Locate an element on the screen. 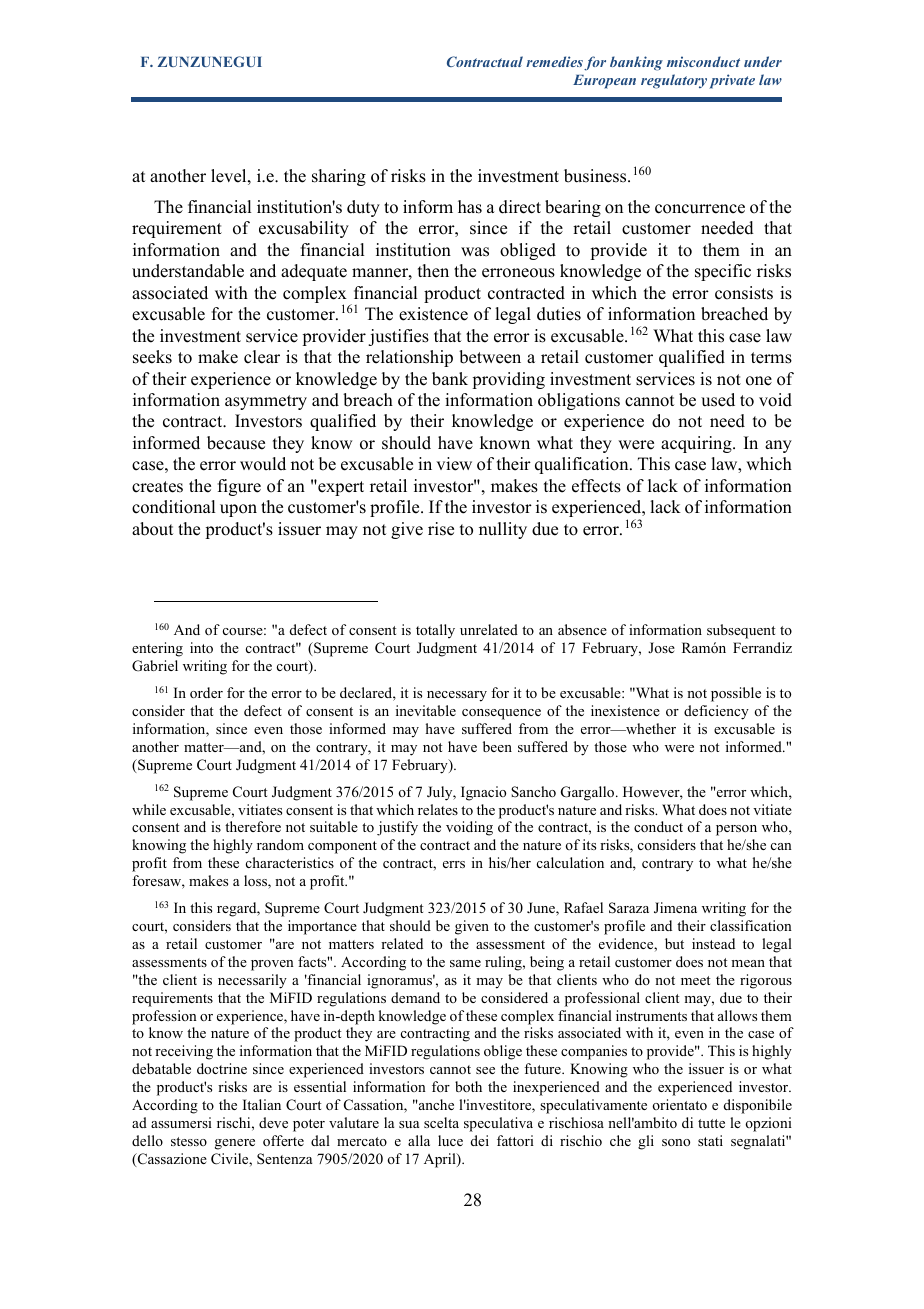 The image size is (924, 1309). proven is located at coordinates (272, 965).
